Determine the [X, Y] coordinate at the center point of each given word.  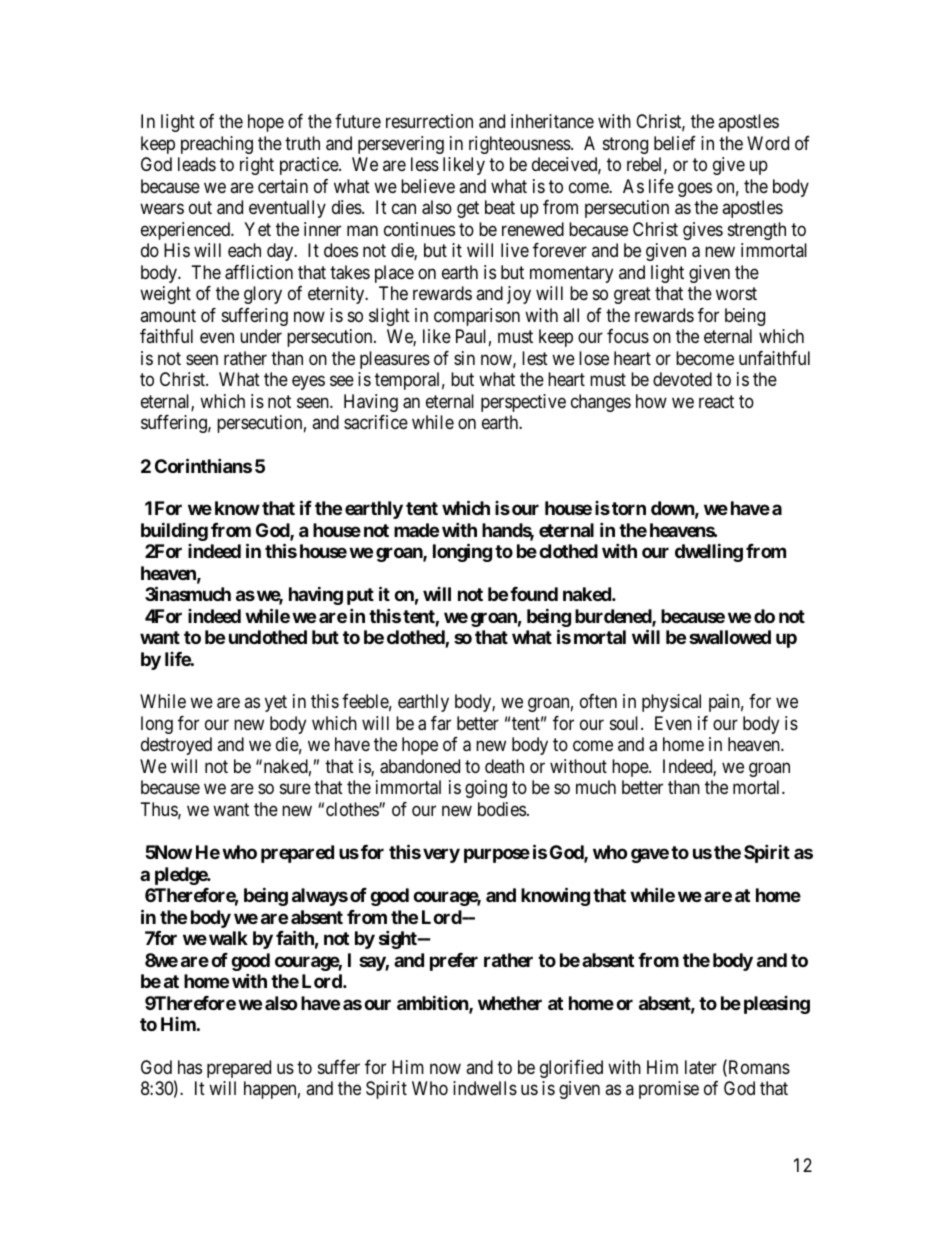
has [190, 1067]
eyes [308, 383]
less [425, 164]
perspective [523, 403]
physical [671, 703]
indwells [485, 1088]
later [701, 1067]
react [716, 402]
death [504, 766]
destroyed [176, 746]
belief [675, 143]
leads [197, 164]
